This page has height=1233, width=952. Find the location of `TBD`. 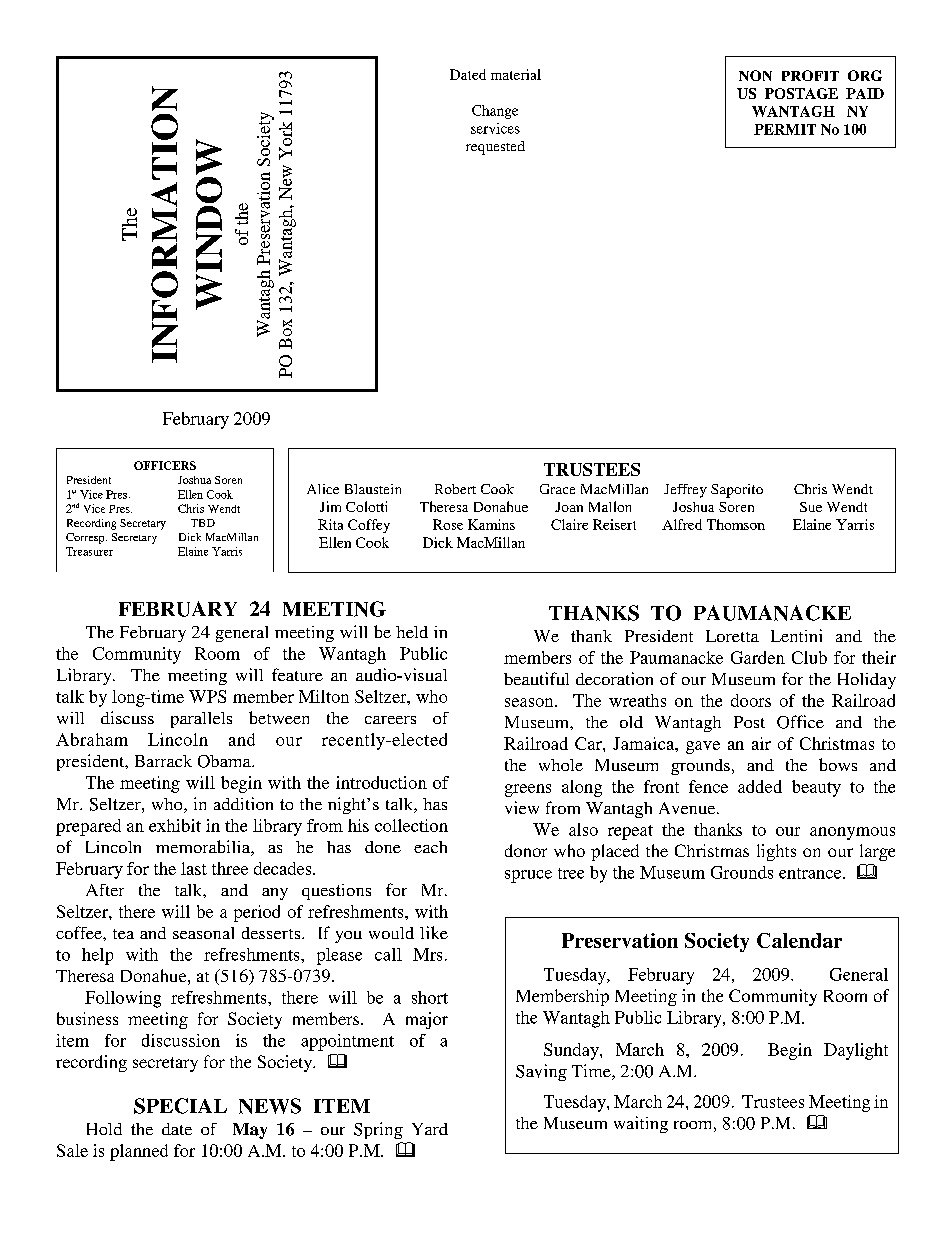

TBD is located at coordinates (203, 523).
